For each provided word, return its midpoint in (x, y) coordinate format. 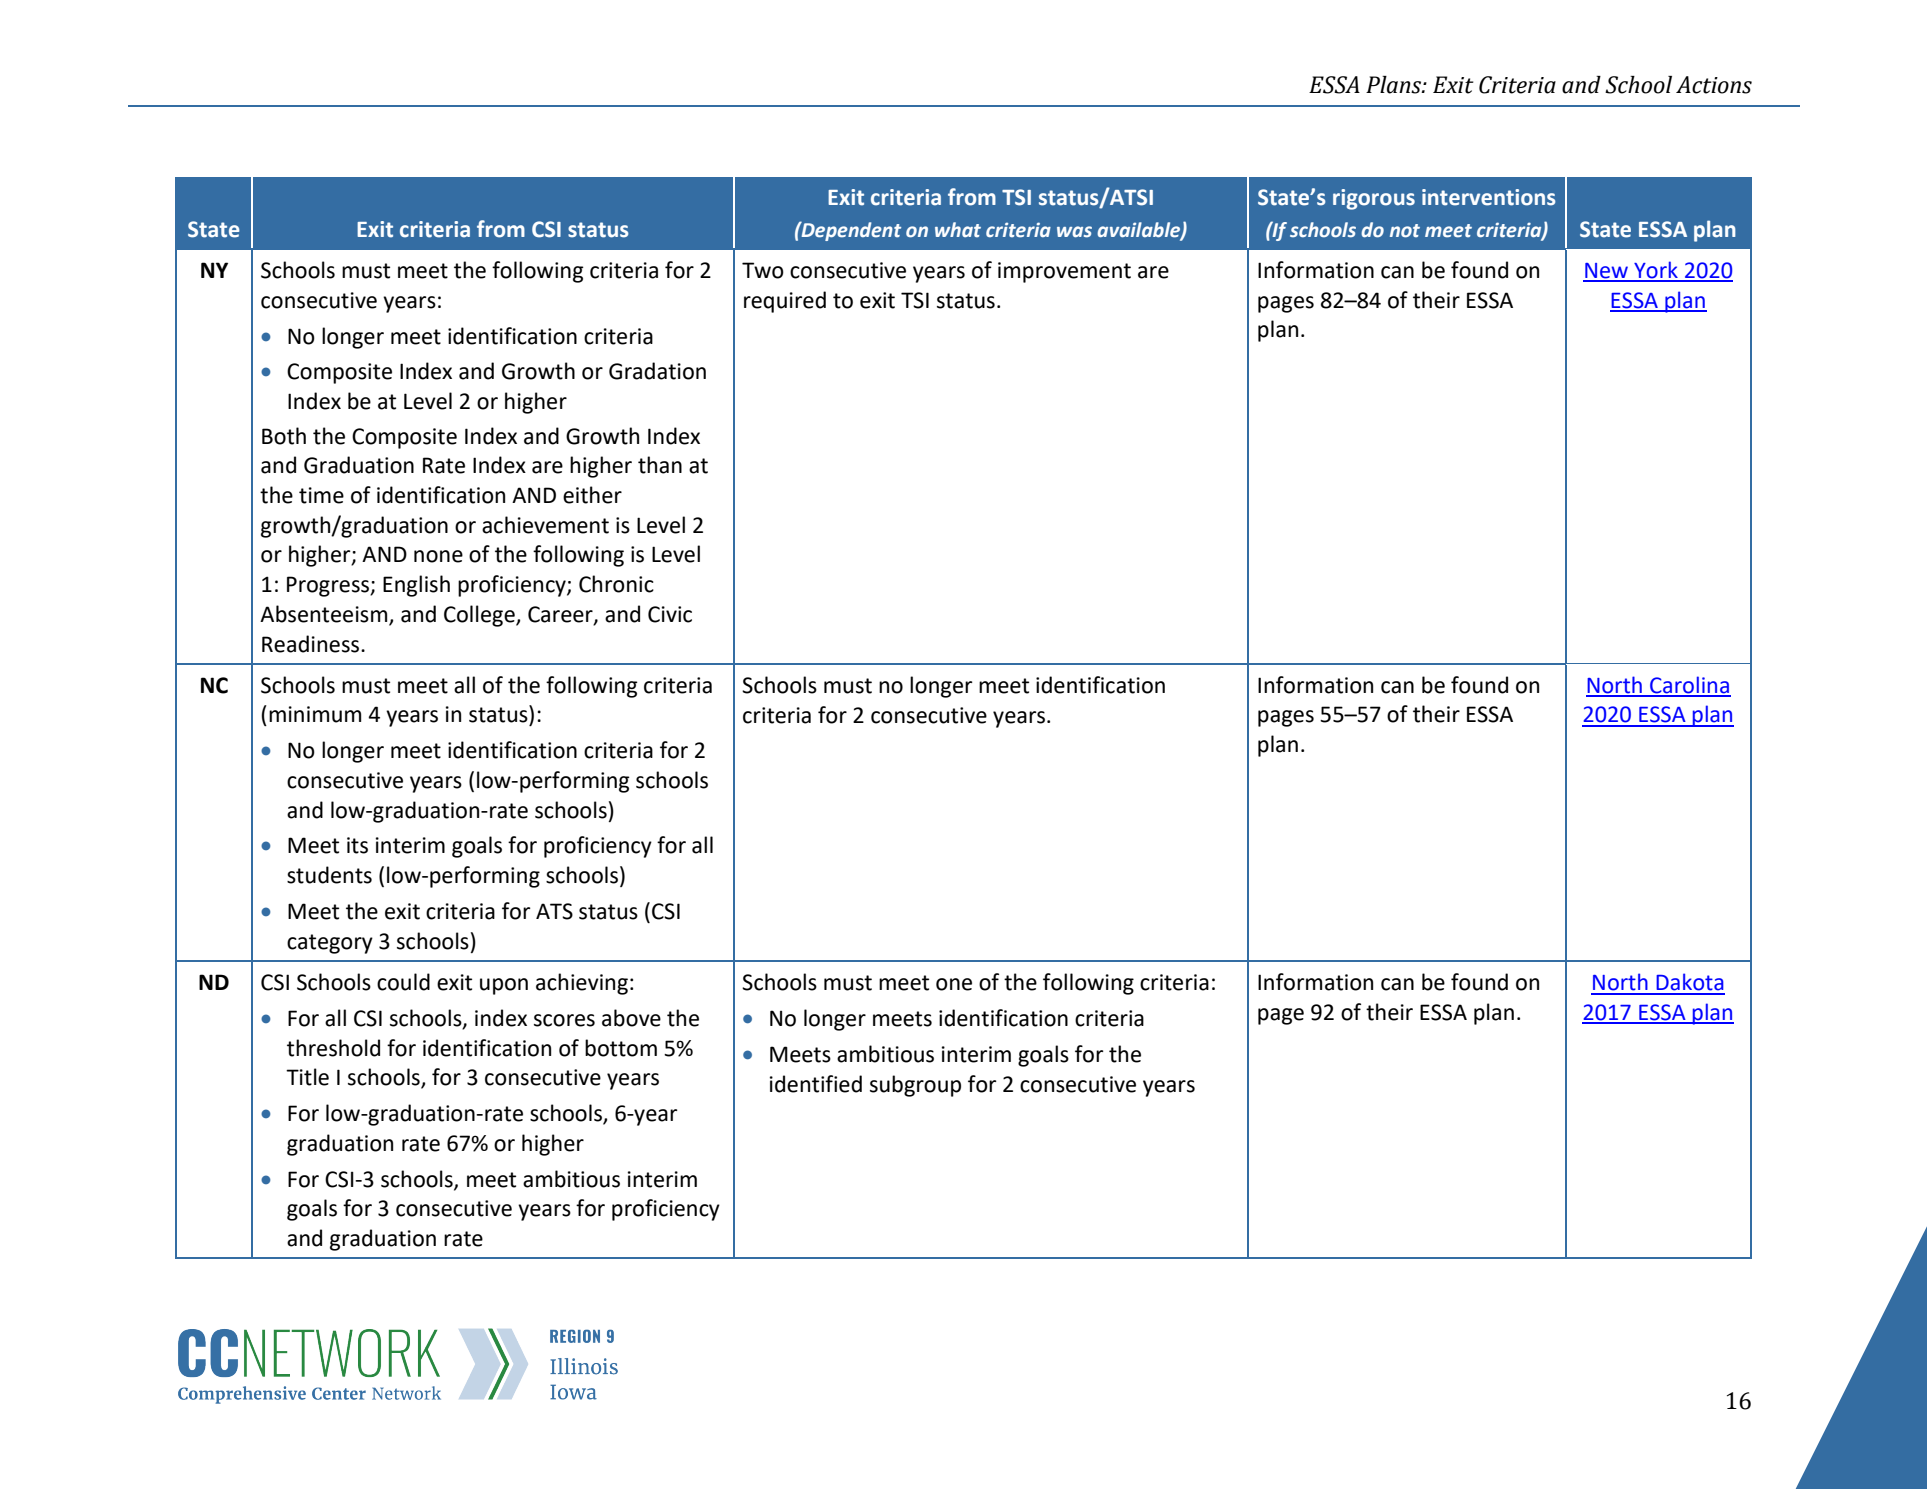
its (357, 845)
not (1405, 231)
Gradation (657, 371)
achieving (582, 984)
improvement (1064, 272)
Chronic (616, 584)
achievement (545, 525)
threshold (333, 1048)
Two (763, 270)
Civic (670, 614)
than (660, 465)
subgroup (915, 1086)
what (958, 229)
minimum (315, 714)
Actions (1714, 85)
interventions (1489, 197)
